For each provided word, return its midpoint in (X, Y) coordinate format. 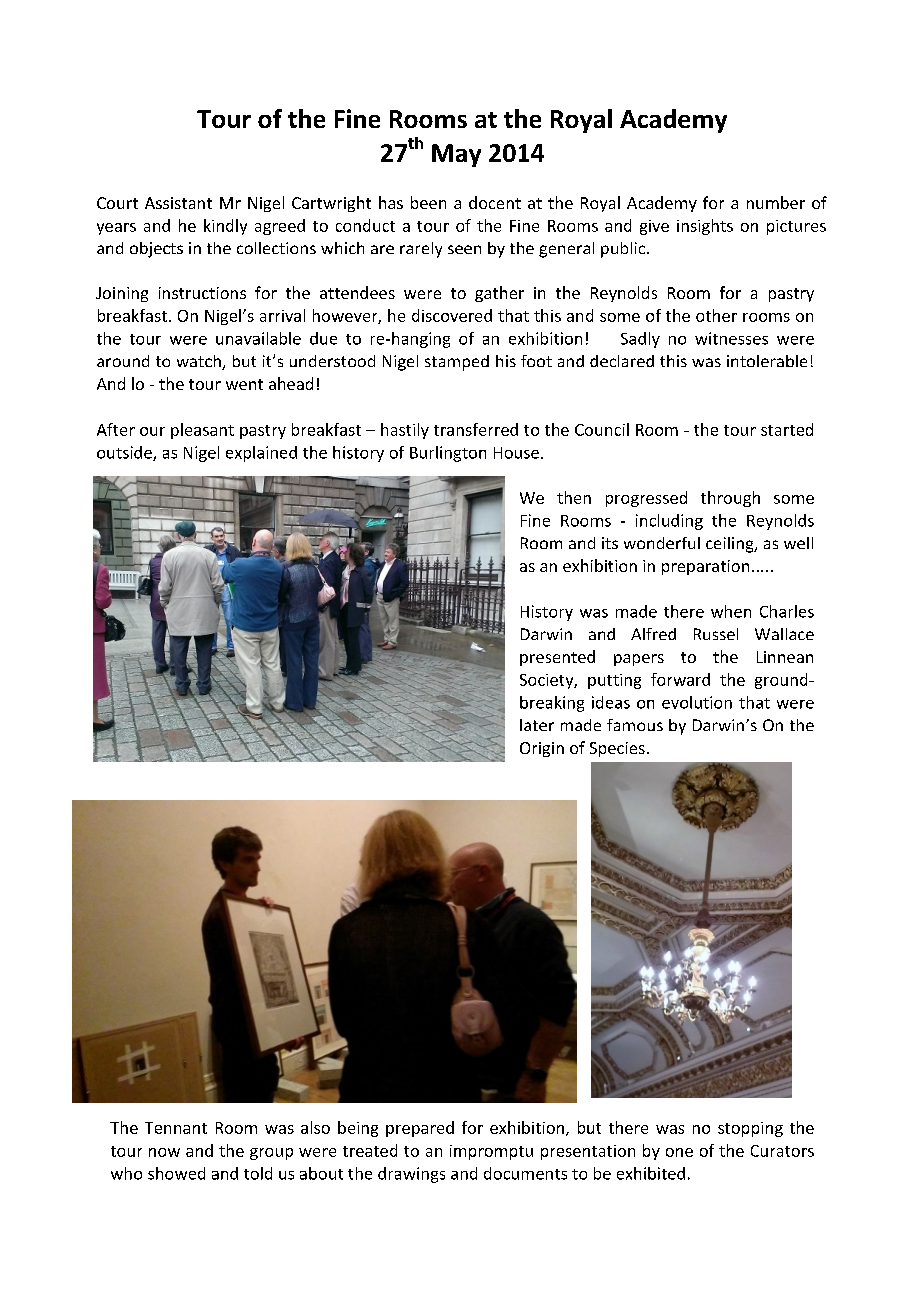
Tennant (176, 1128)
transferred (476, 429)
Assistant (178, 203)
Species (617, 749)
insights (705, 227)
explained (261, 454)
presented (557, 658)
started (787, 429)
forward (680, 679)
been (428, 202)
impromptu (491, 1152)
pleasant (202, 431)
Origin (542, 749)
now (164, 1152)
